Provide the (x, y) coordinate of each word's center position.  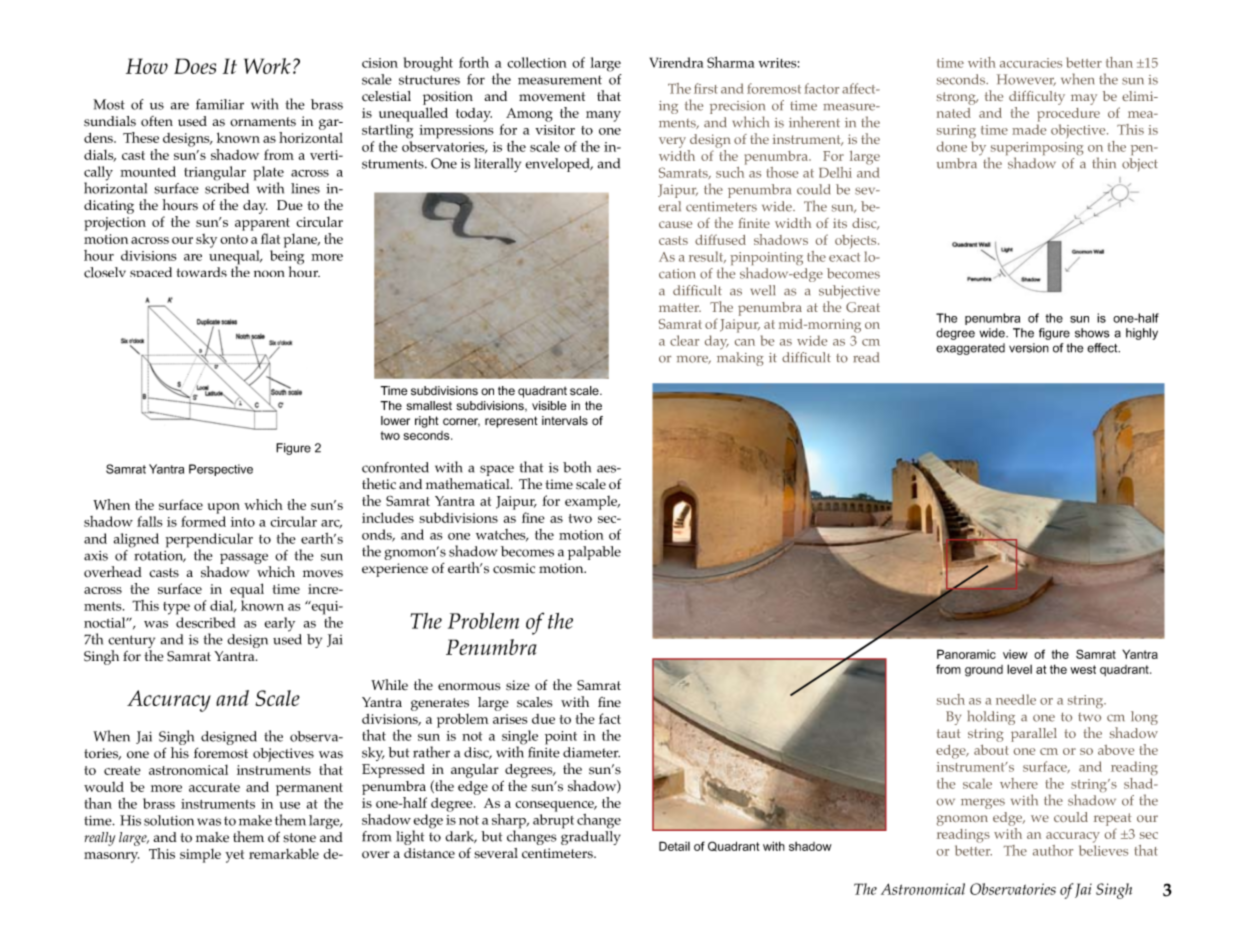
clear (684, 340)
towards (201, 272)
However (1026, 80)
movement (552, 97)
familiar (220, 104)
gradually (591, 838)
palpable (594, 553)
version (1029, 348)
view (1015, 654)
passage (245, 560)
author (1053, 850)
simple (200, 855)
